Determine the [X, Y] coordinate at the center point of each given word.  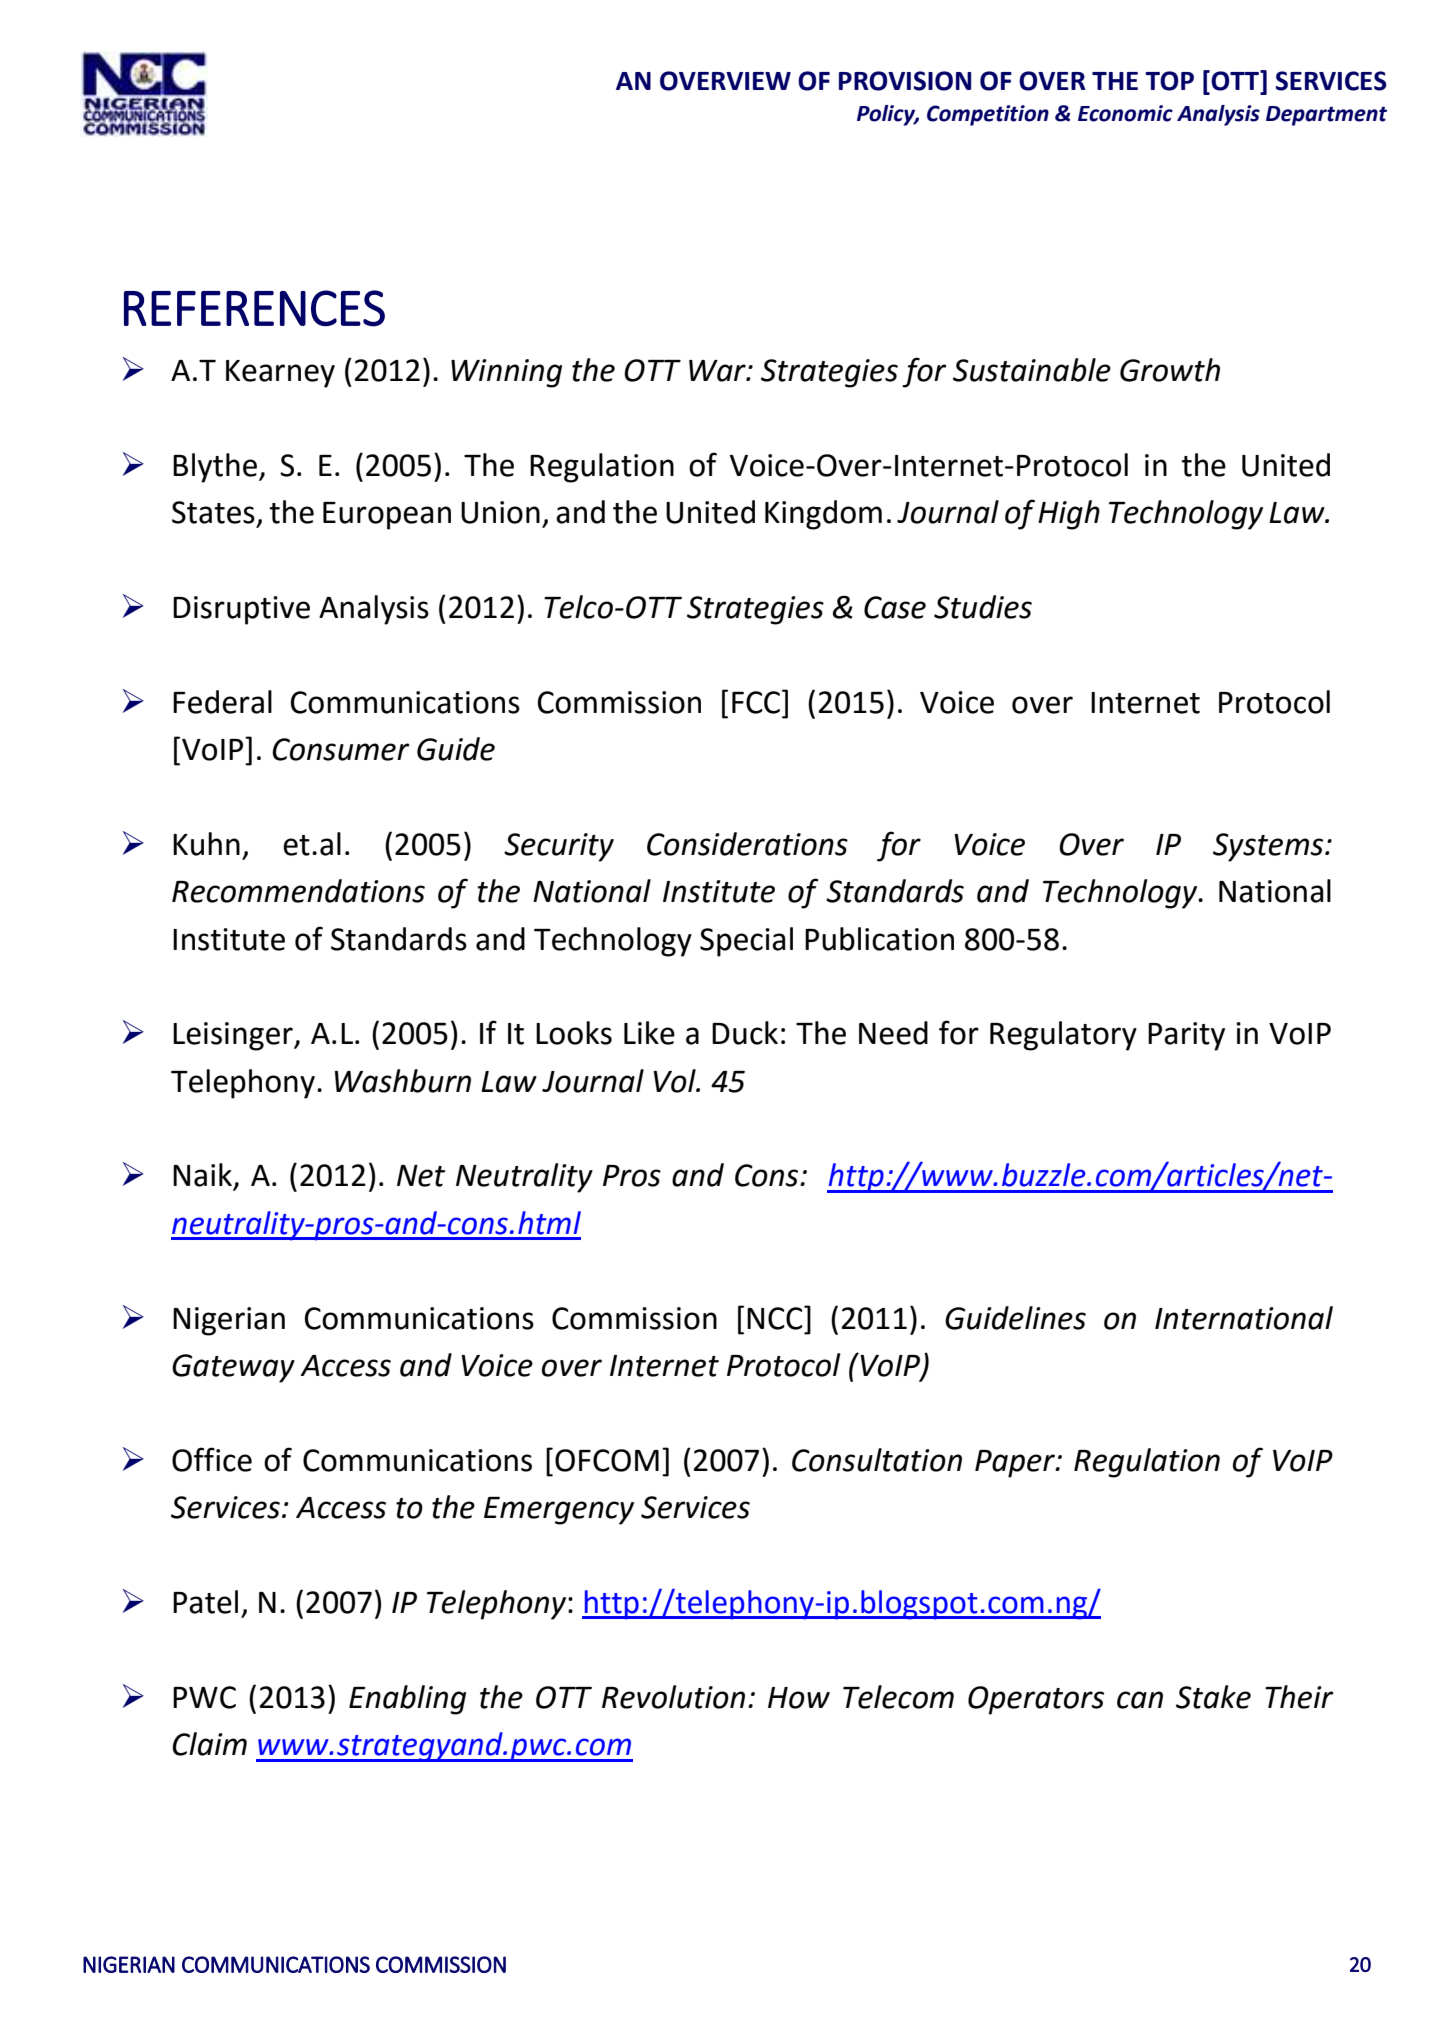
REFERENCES [254, 308]
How [799, 1698]
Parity [1186, 1036]
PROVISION [905, 81]
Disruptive [241, 610]
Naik [203, 1176]
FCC [757, 702]
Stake [1213, 1697]
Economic [1125, 113]
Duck [745, 1033]
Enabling [407, 1700]
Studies [983, 607]
